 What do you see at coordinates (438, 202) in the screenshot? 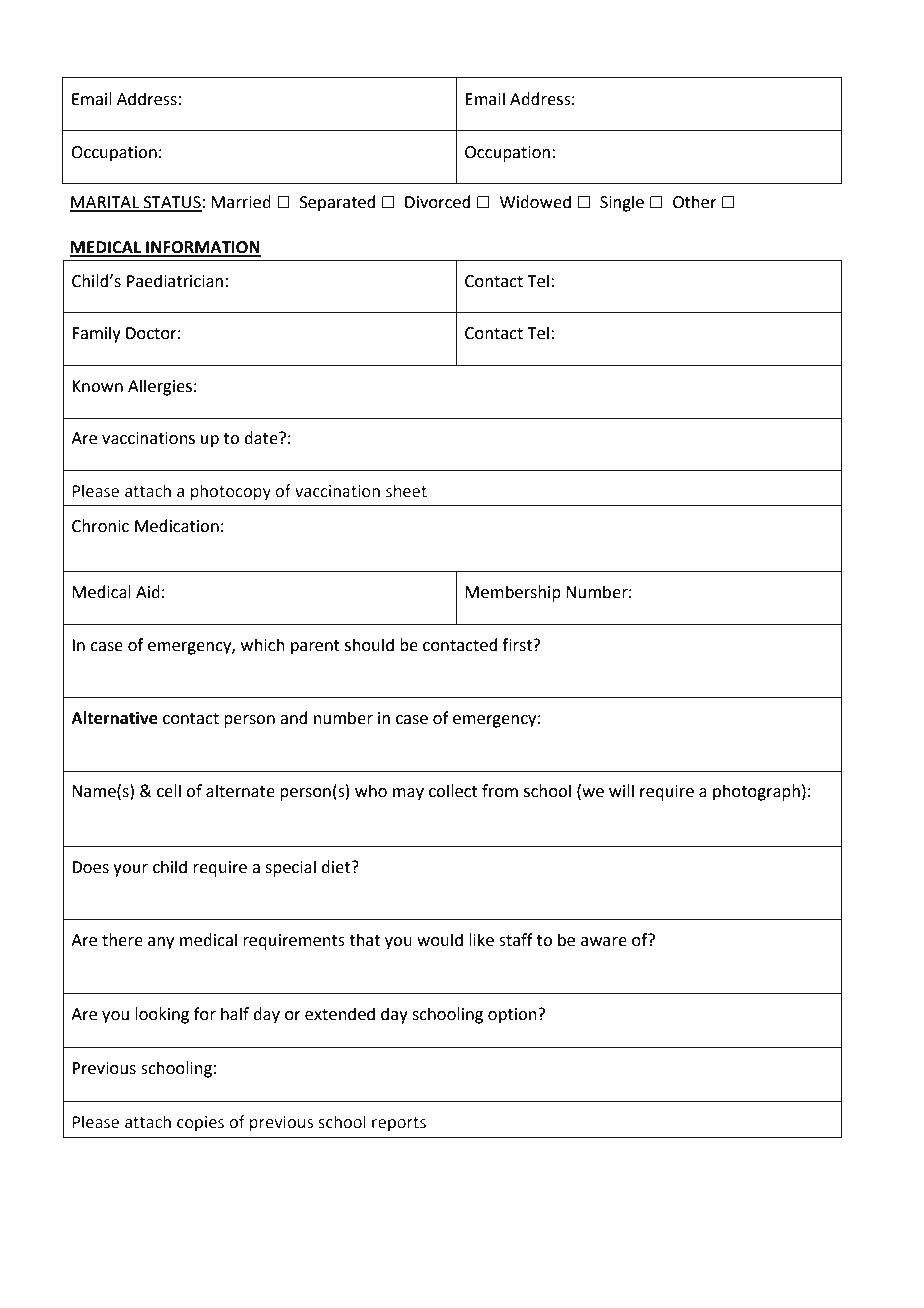
I see `Divorced` at bounding box center [438, 202].
